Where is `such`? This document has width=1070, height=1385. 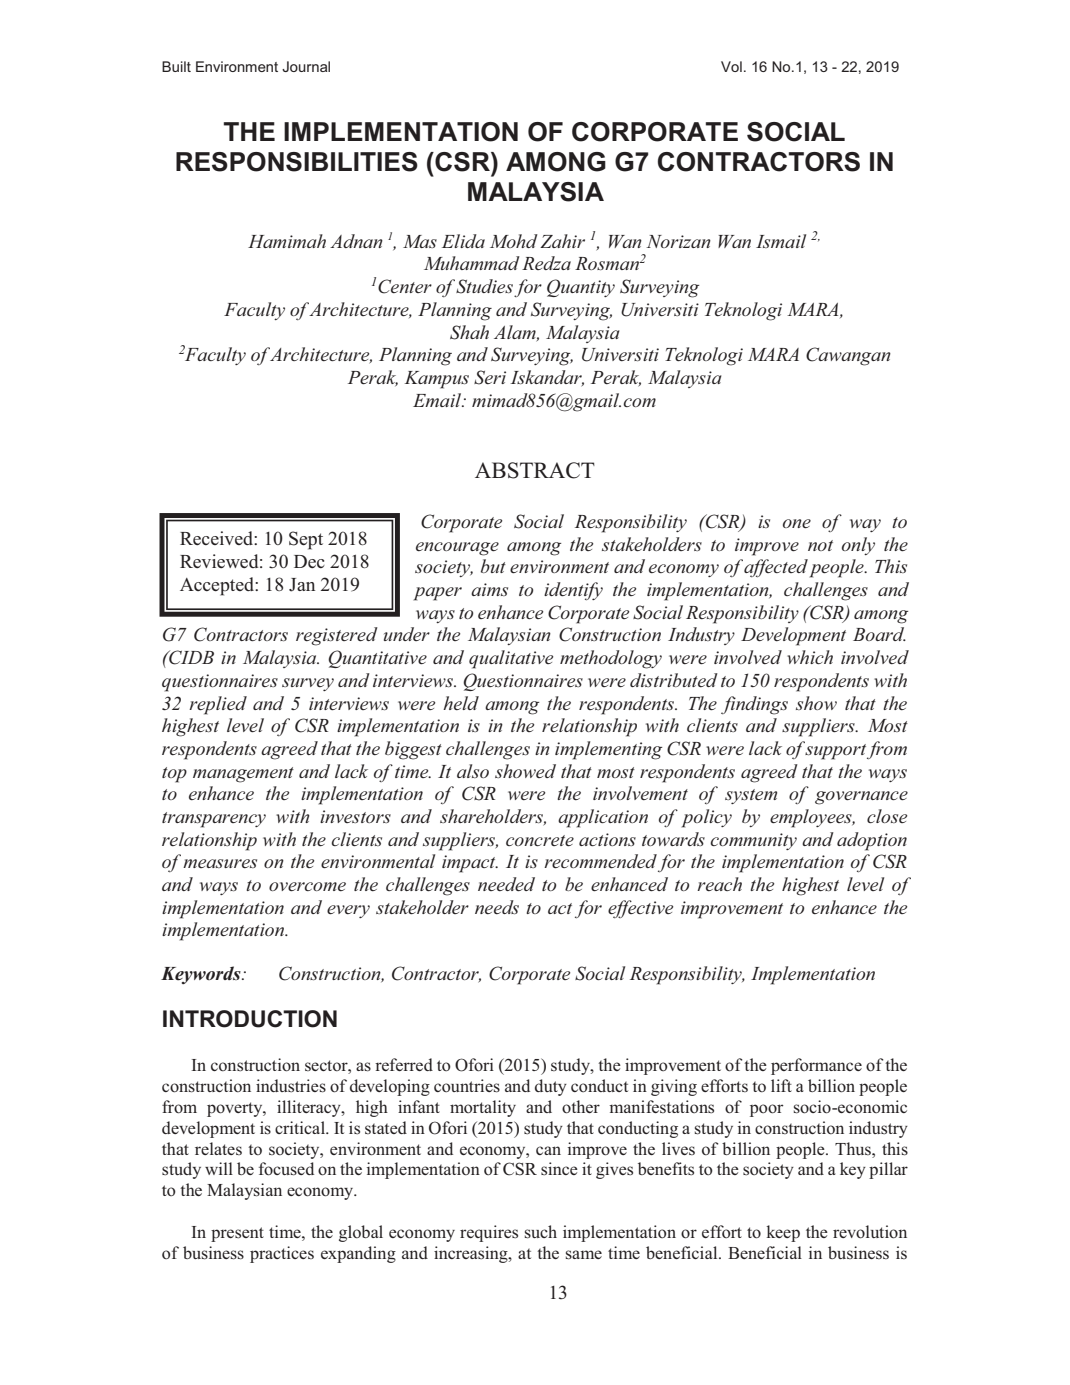 such is located at coordinates (541, 1232).
